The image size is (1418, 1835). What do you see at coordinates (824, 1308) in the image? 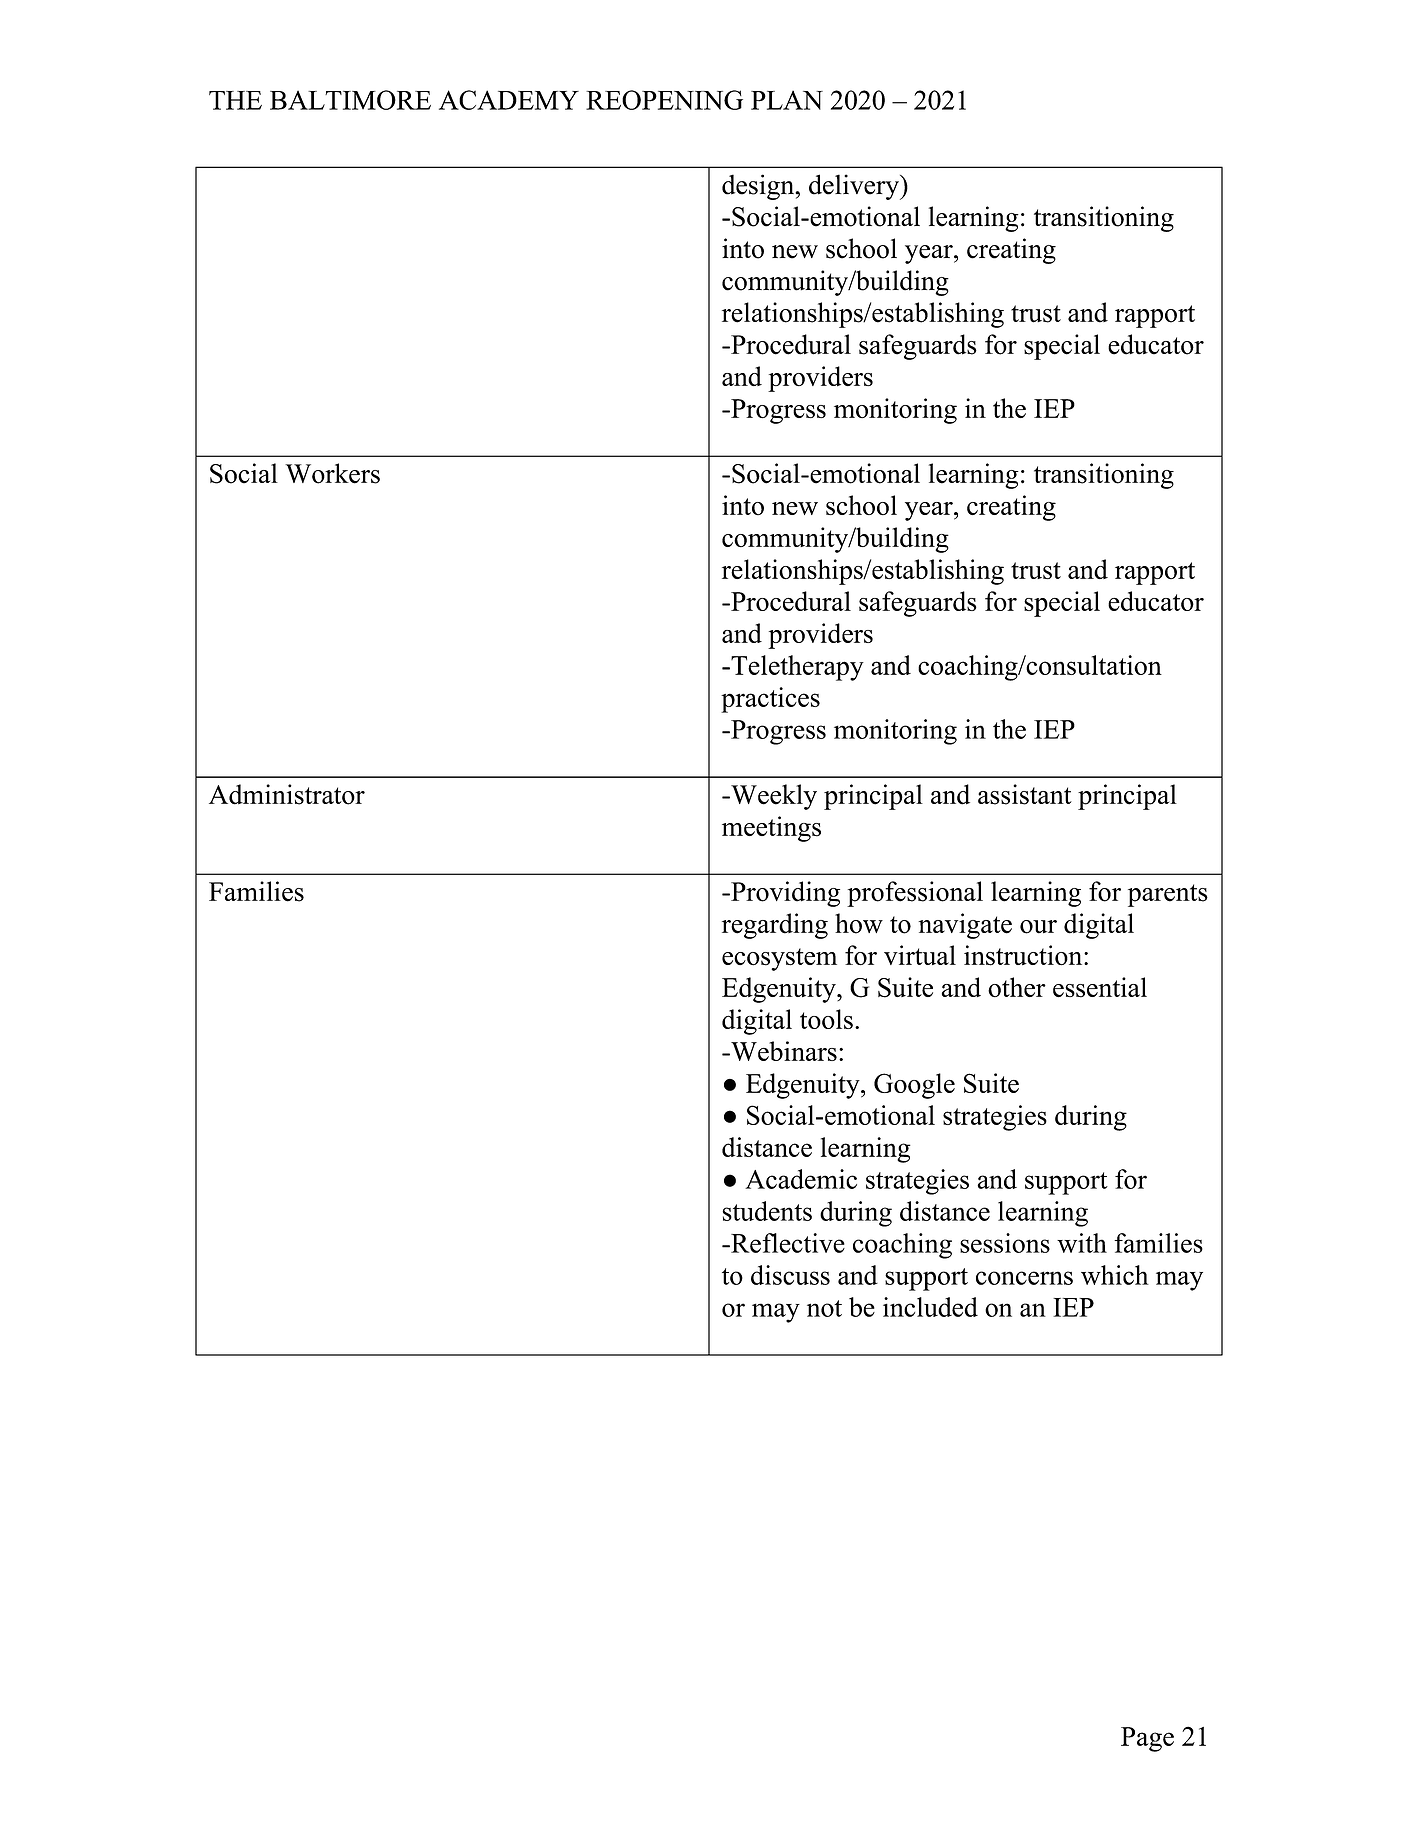
I see `not` at bounding box center [824, 1308].
